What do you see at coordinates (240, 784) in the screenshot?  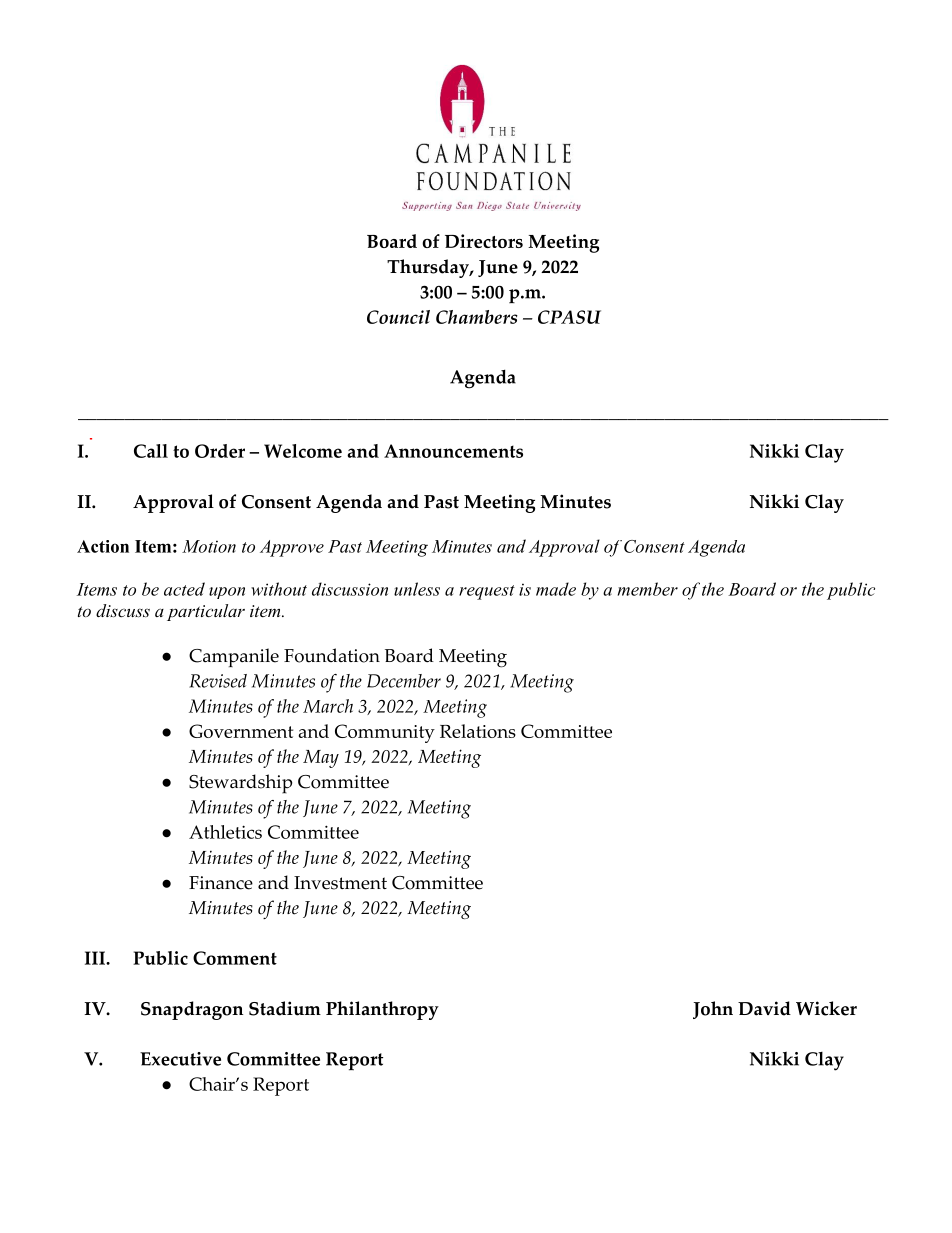 I see `Stewardship` at bounding box center [240, 784].
